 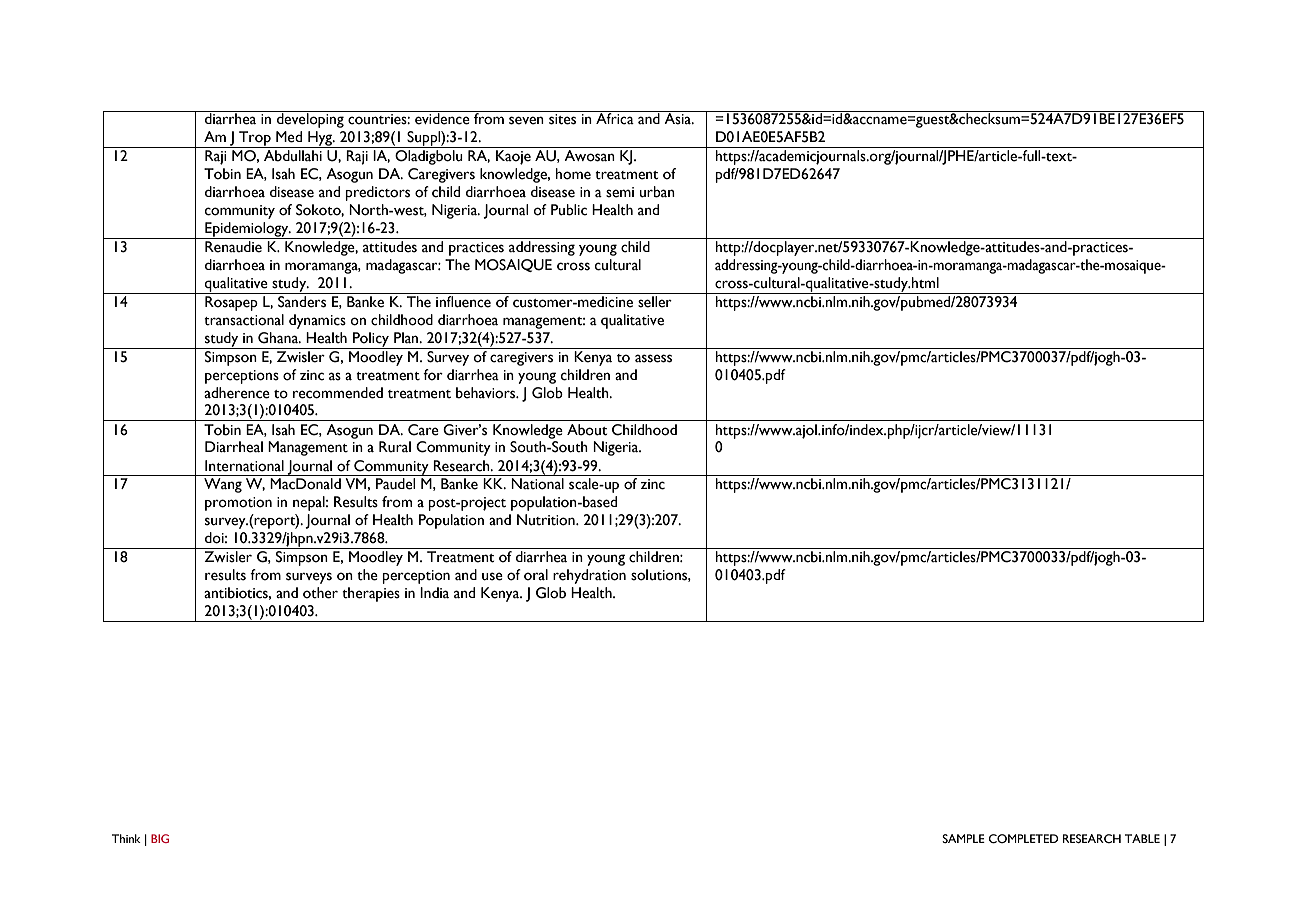 I want to click on SAMPLE, so click(x=963, y=838).
